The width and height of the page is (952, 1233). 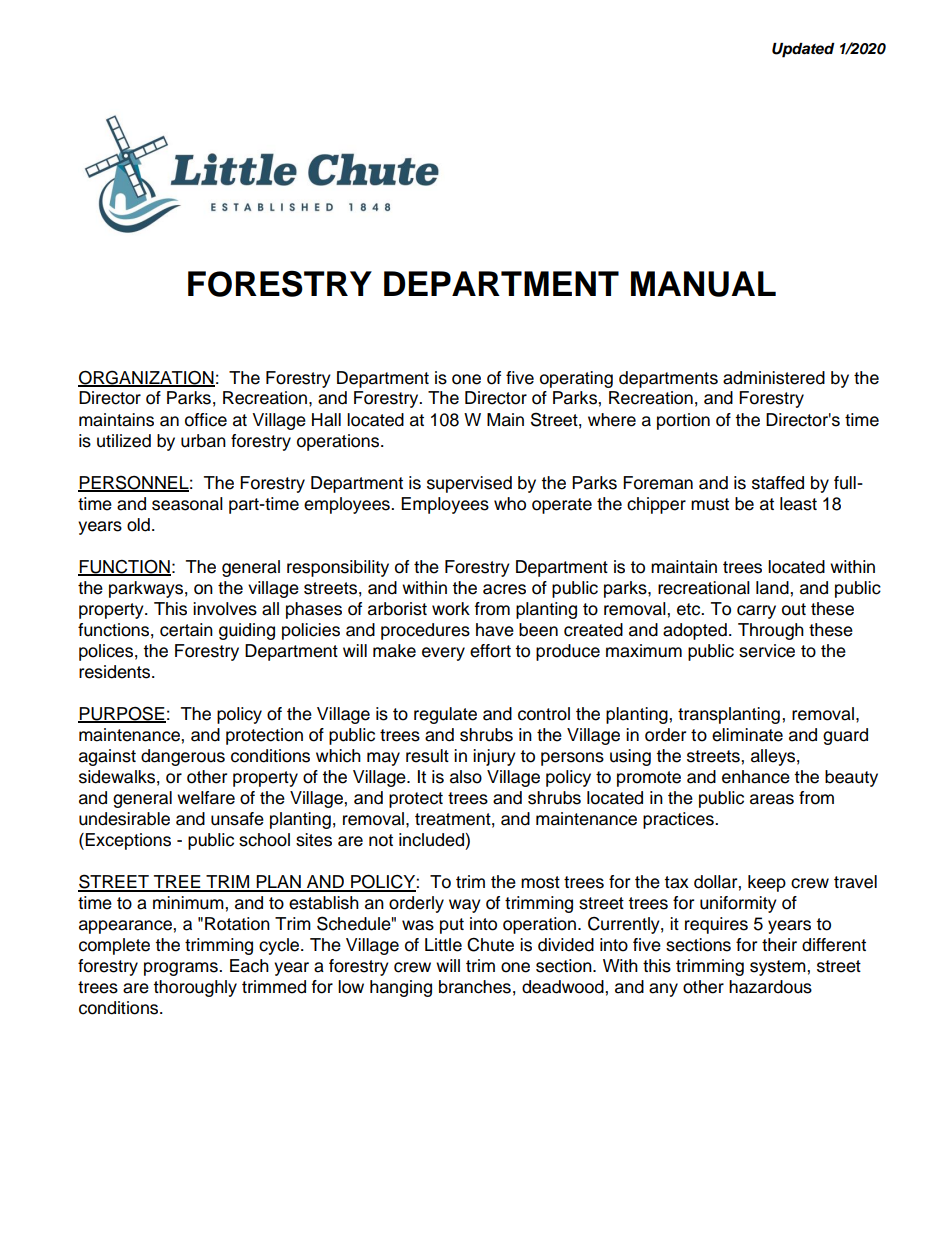 What do you see at coordinates (576, 379) in the page?
I see `operating` at bounding box center [576, 379].
